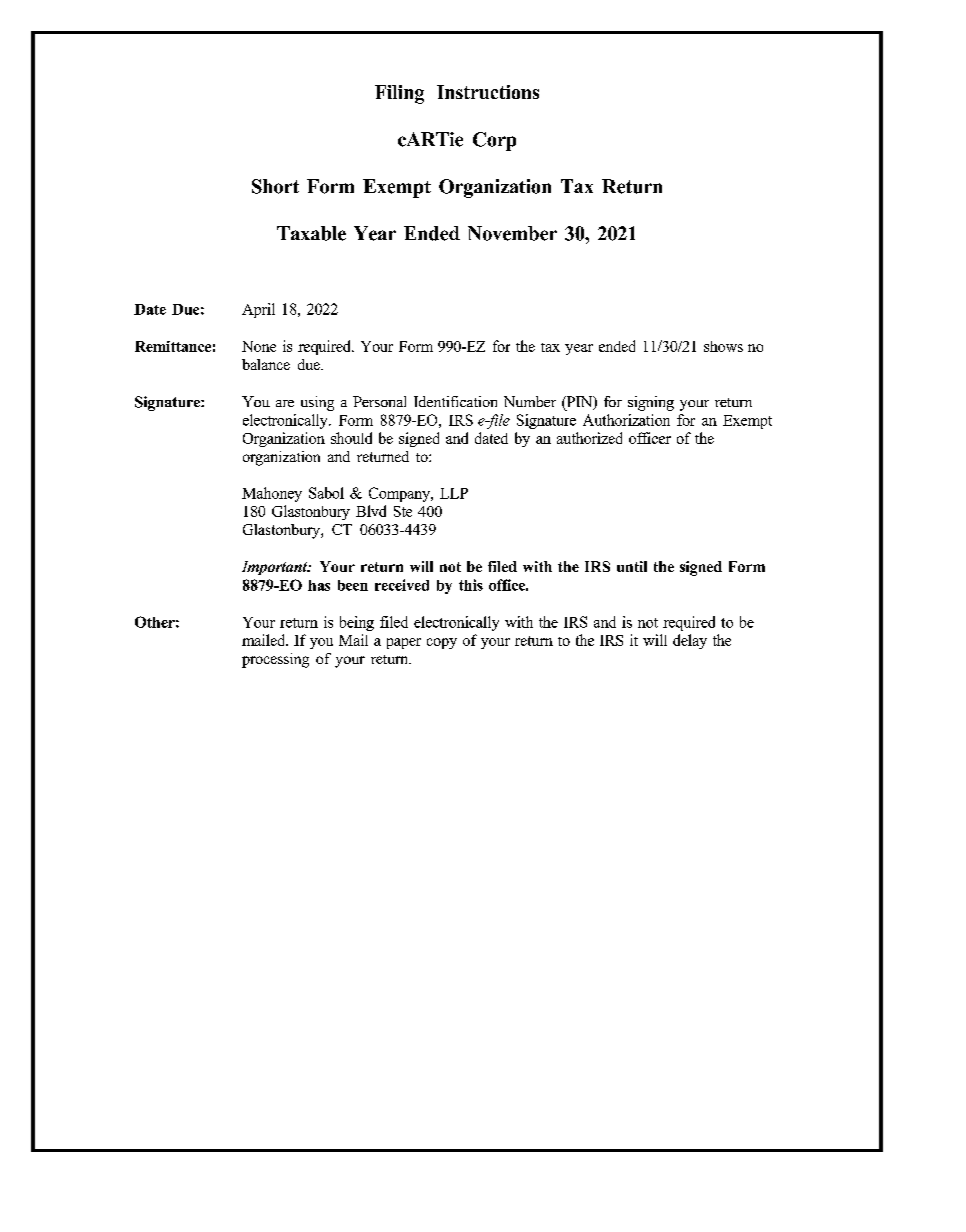 The height and width of the screenshot is (1232, 966). What do you see at coordinates (275, 660) in the screenshot?
I see `processing` at bounding box center [275, 660].
